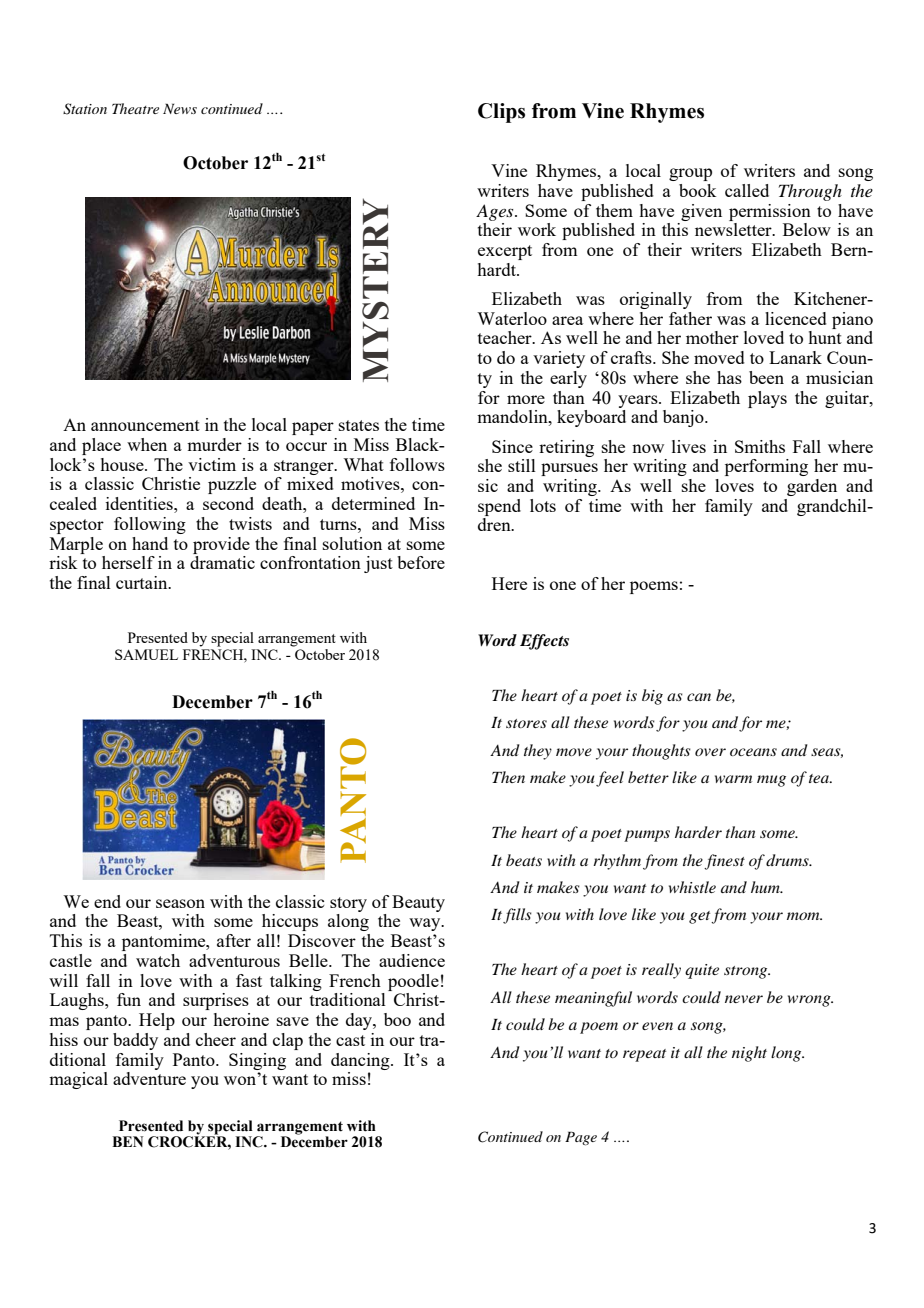 The image size is (924, 1308). Describe the element at coordinates (729, 377) in the document. I see `has` at that location.
